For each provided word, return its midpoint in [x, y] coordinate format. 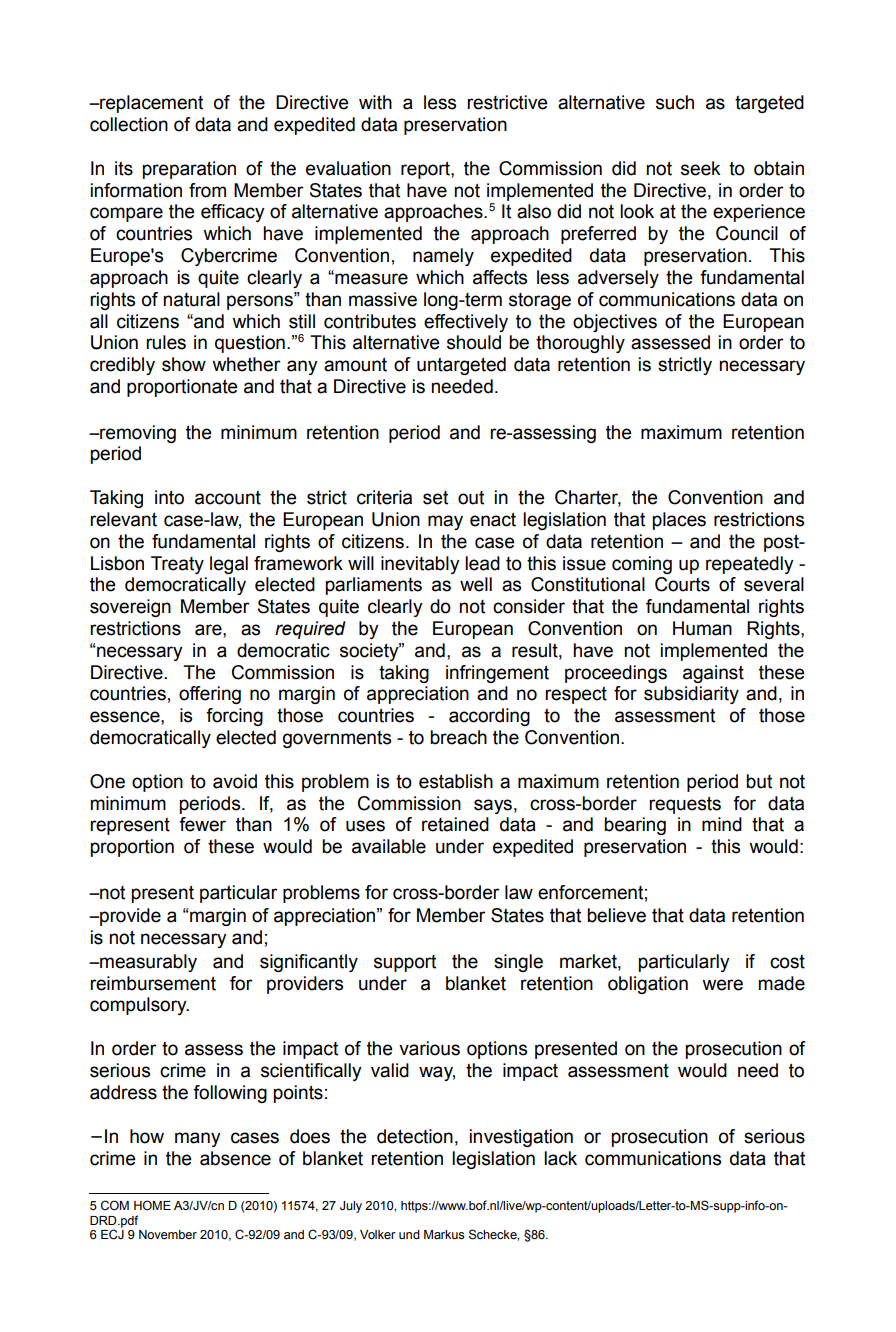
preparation [189, 170]
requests [685, 805]
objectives [615, 323]
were [722, 985]
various [429, 1048]
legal [229, 565]
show [184, 364]
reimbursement [153, 983]
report [426, 170]
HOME [152, 1205]
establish [456, 781]
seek [701, 168]
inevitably [420, 565]
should [474, 342]
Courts [682, 584]
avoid [235, 781]
